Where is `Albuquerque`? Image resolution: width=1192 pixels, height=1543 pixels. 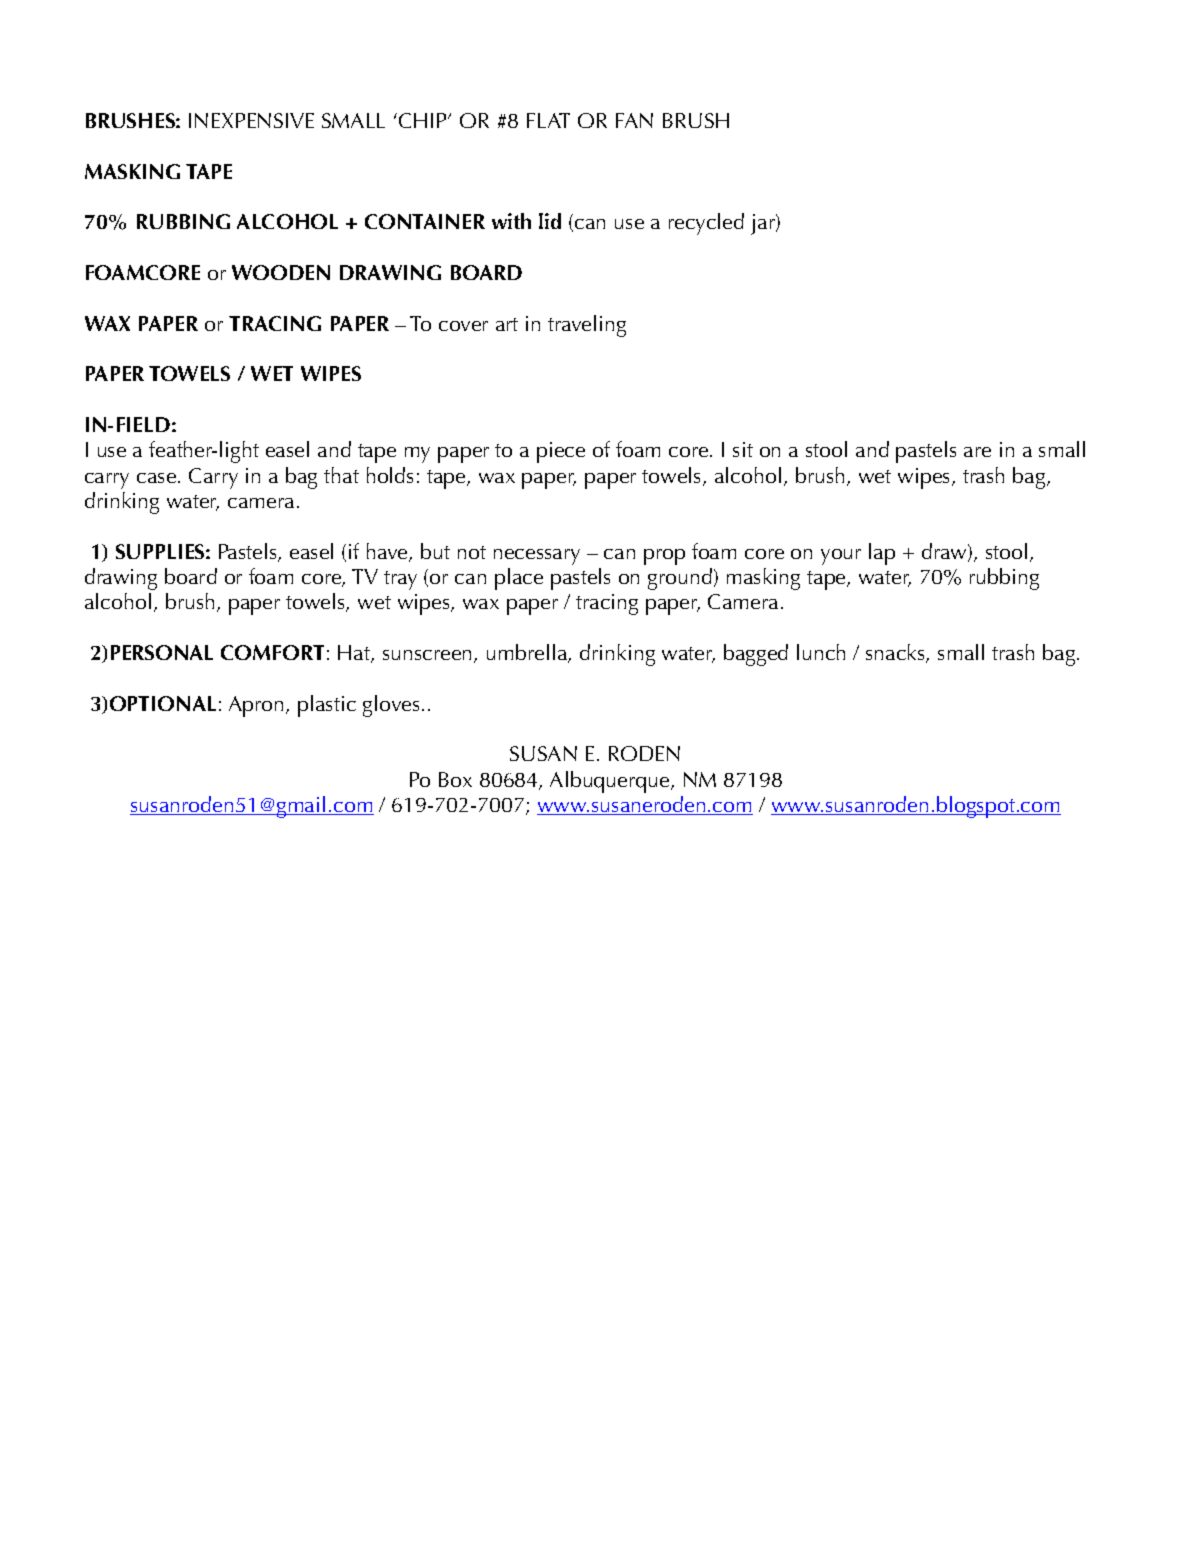
Albuquerque is located at coordinates (611, 782).
